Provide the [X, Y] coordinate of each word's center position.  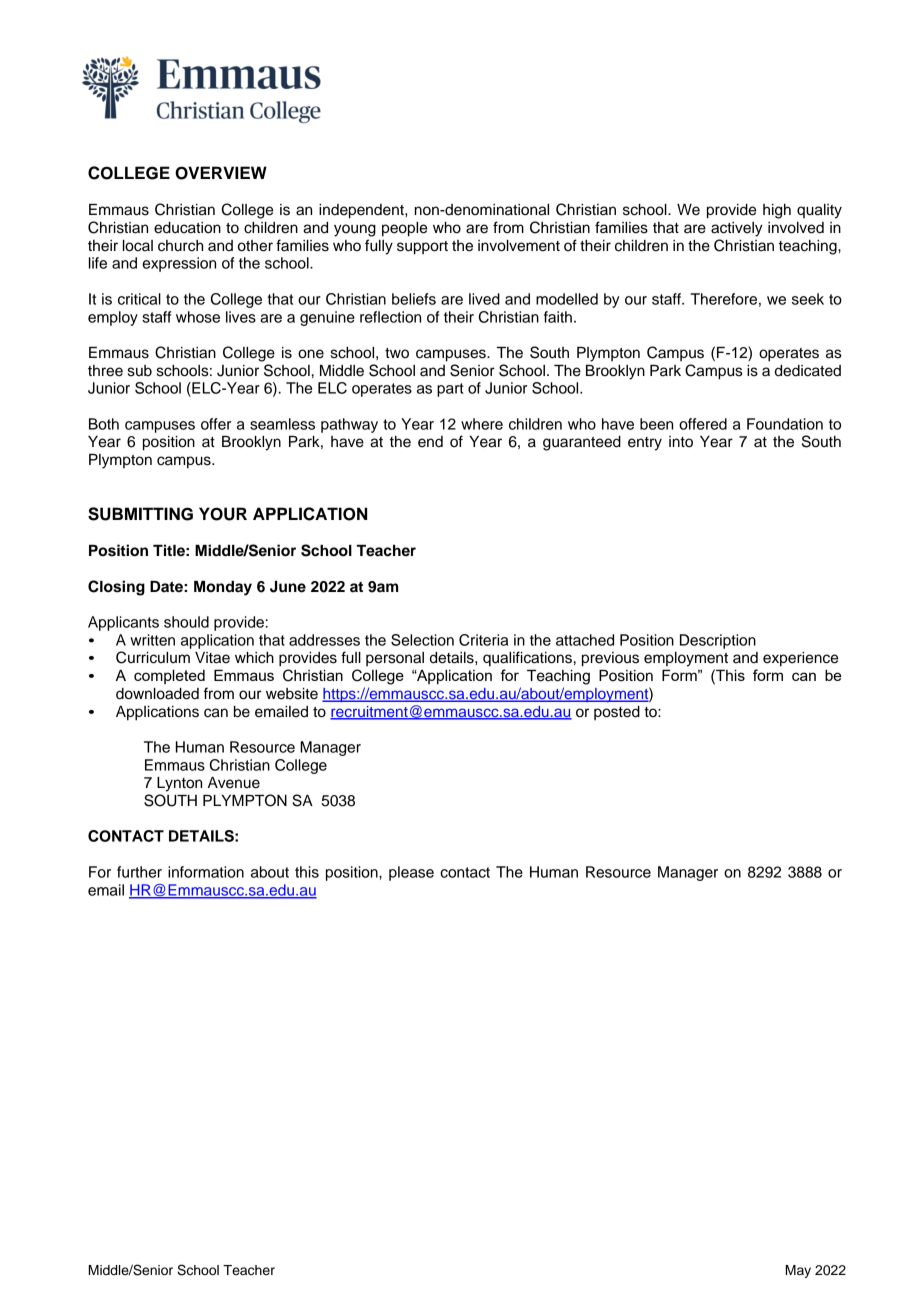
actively [737, 229]
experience [800, 659]
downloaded [157, 694]
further [139, 872]
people [404, 229]
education [187, 228]
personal [395, 659]
